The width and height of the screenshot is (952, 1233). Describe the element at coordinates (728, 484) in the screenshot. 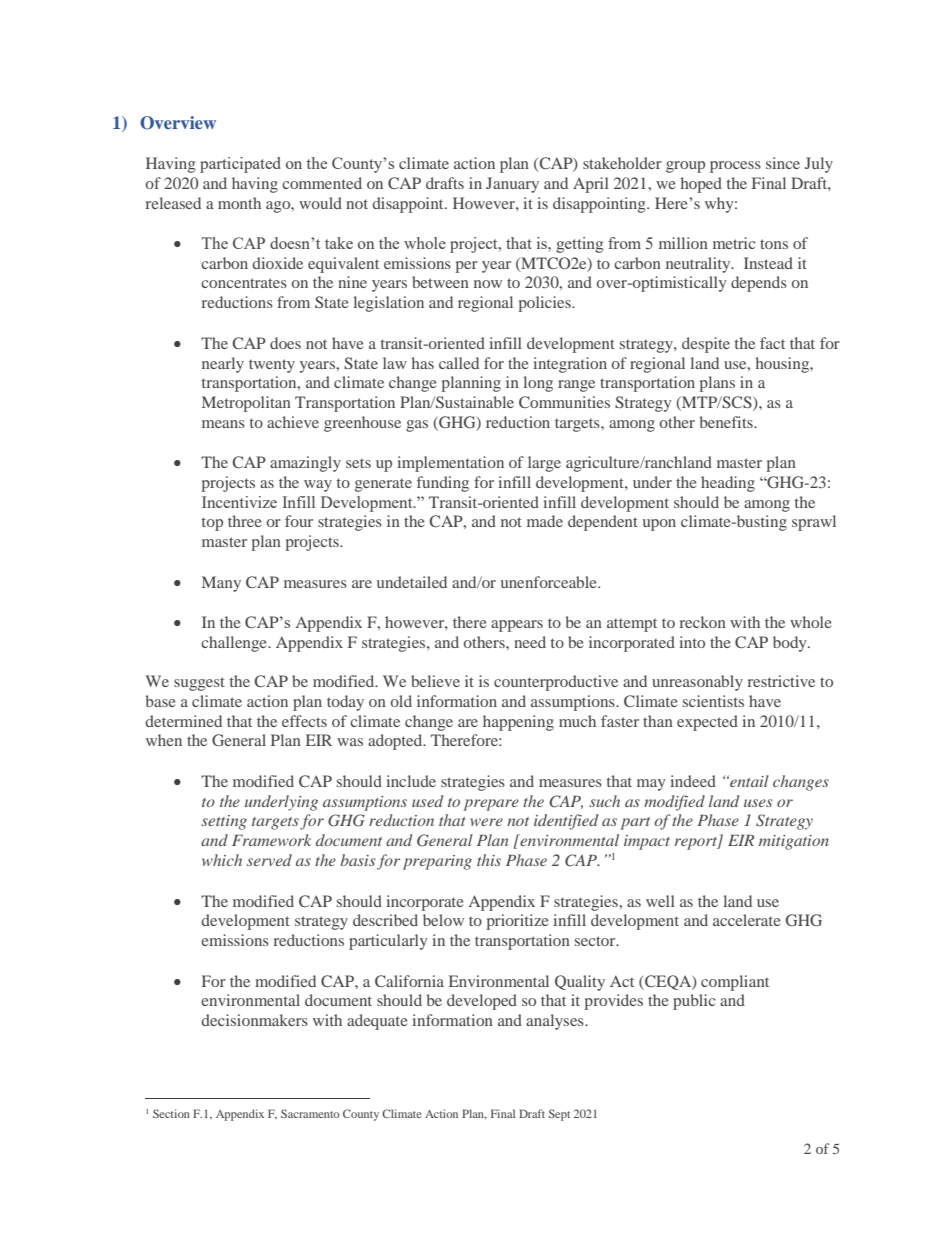

I see `heading` at that location.
